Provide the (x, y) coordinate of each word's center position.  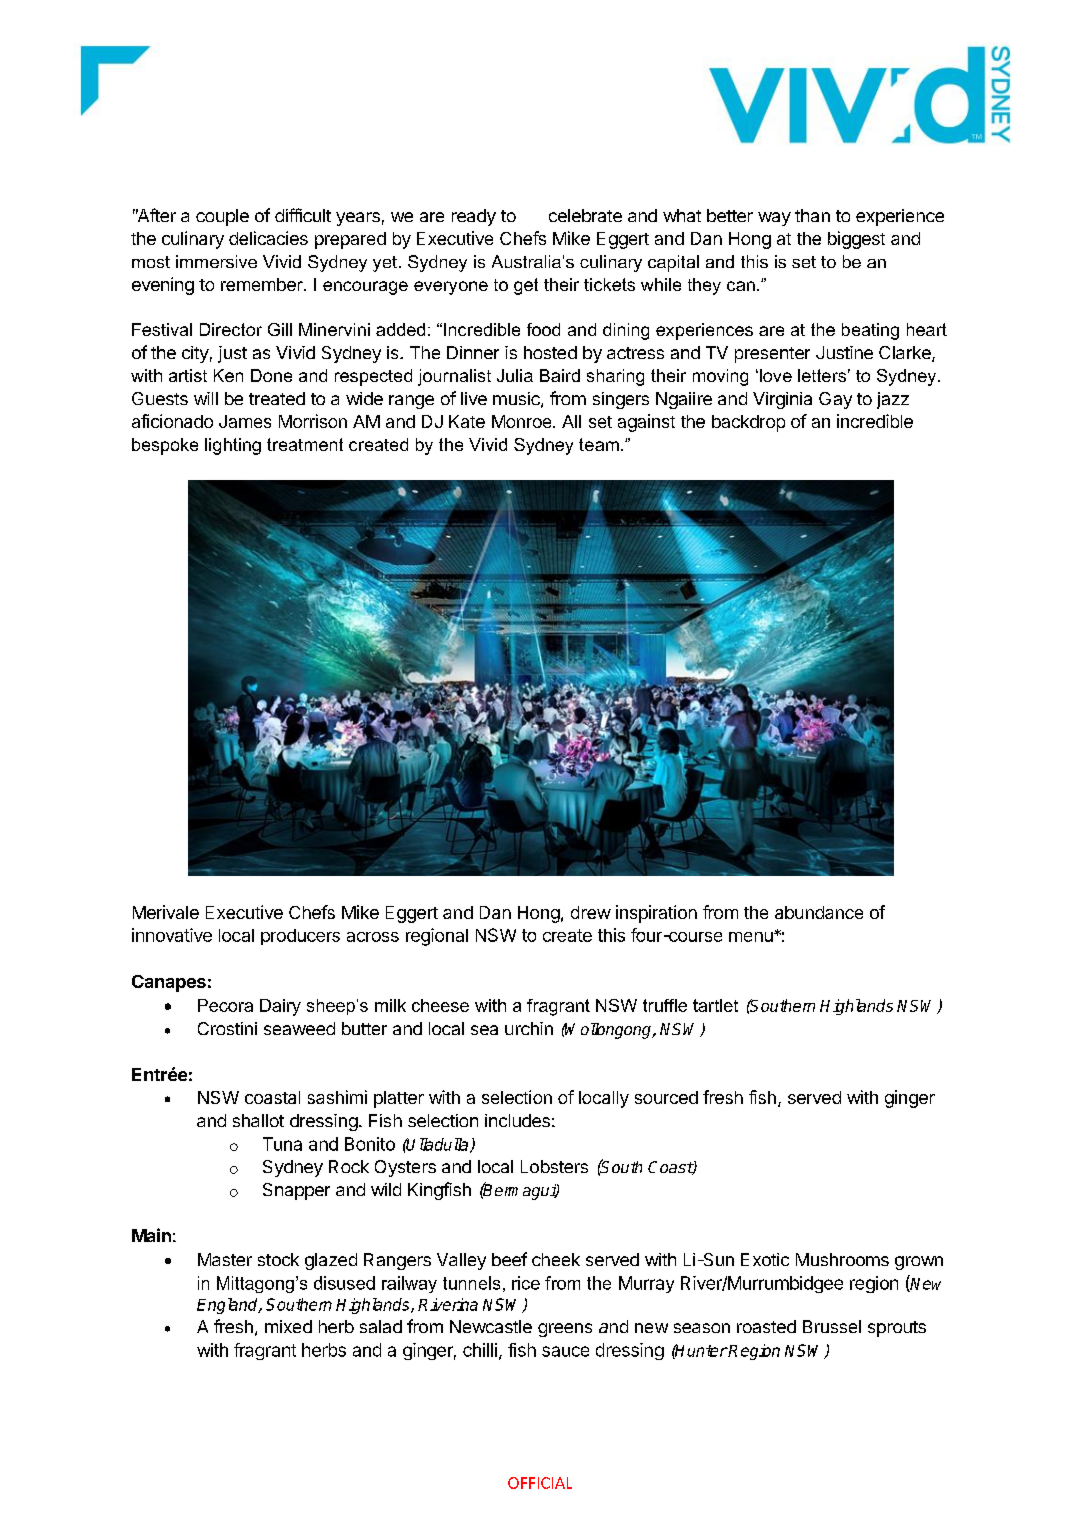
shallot (258, 1120)
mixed (288, 1326)
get (526, 286)
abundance (819, 912)
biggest (856, 240)
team (599, 444)
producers (300, 937)
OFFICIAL (540, 1483)
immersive (216, 261)
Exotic (765, 1259)
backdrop (748, 423)
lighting (233, 446)
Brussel (832, 1326)
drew (591, 912)
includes (517, 1120)
